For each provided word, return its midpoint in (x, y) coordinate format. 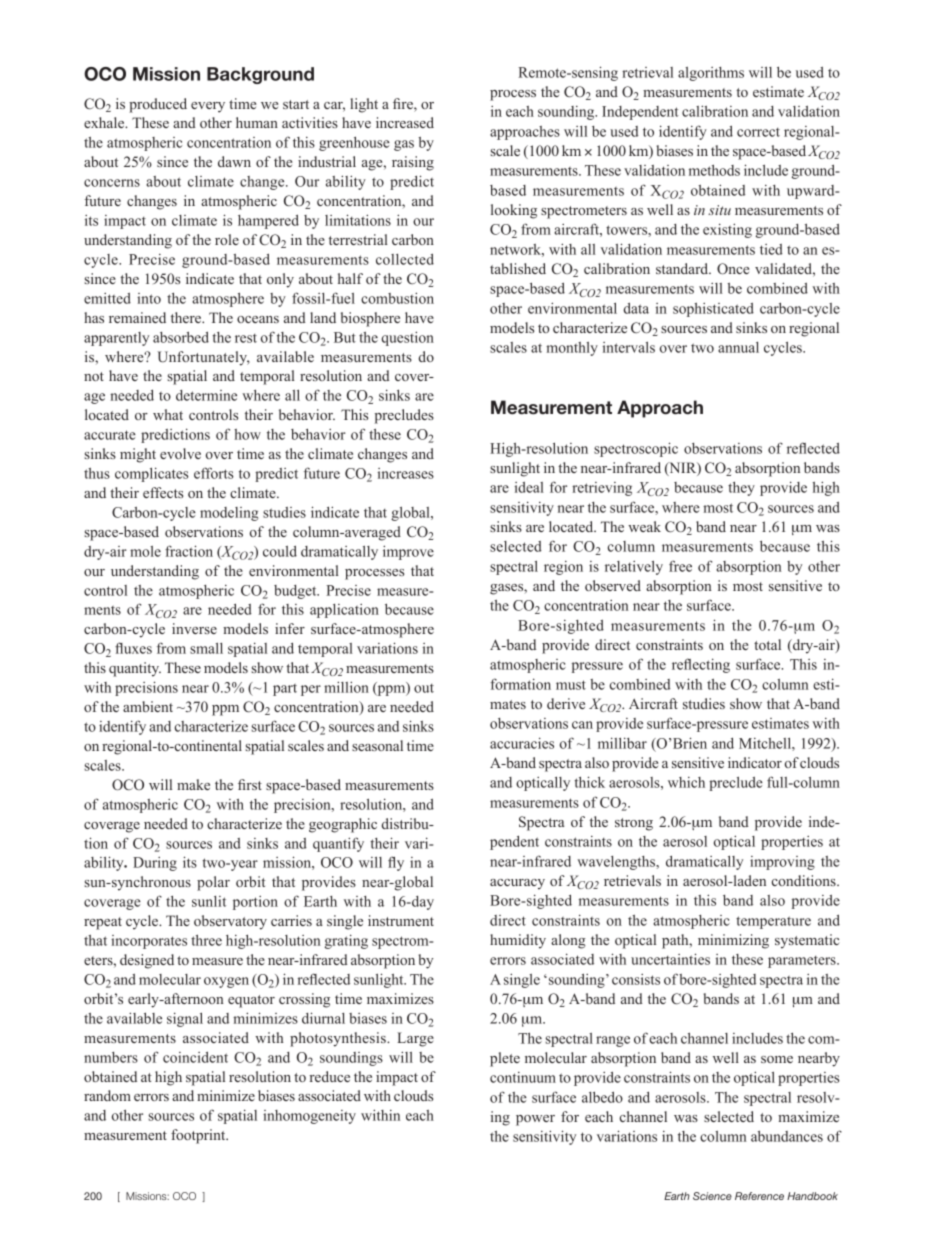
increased (405, 122)
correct (758, 132)
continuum (523, 1077)
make (193, 784)
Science (712, 1196)
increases (405, 473)
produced (158, 105)
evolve (180, 453)
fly (396, 863)
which (686, 782)
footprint (199, 1136)
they (741, 488)
